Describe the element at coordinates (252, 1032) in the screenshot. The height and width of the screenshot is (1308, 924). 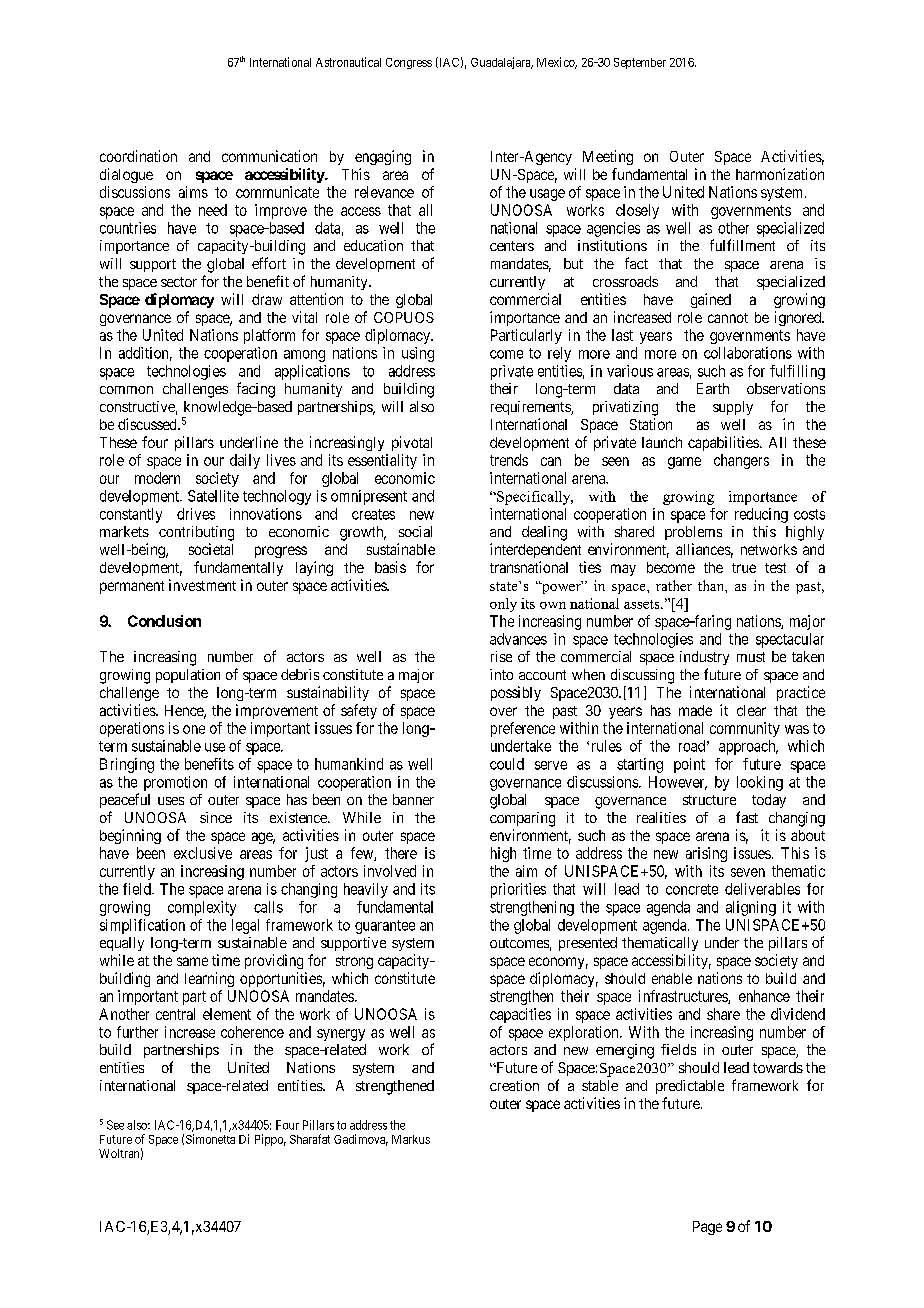
I see `coherence` at that location.
